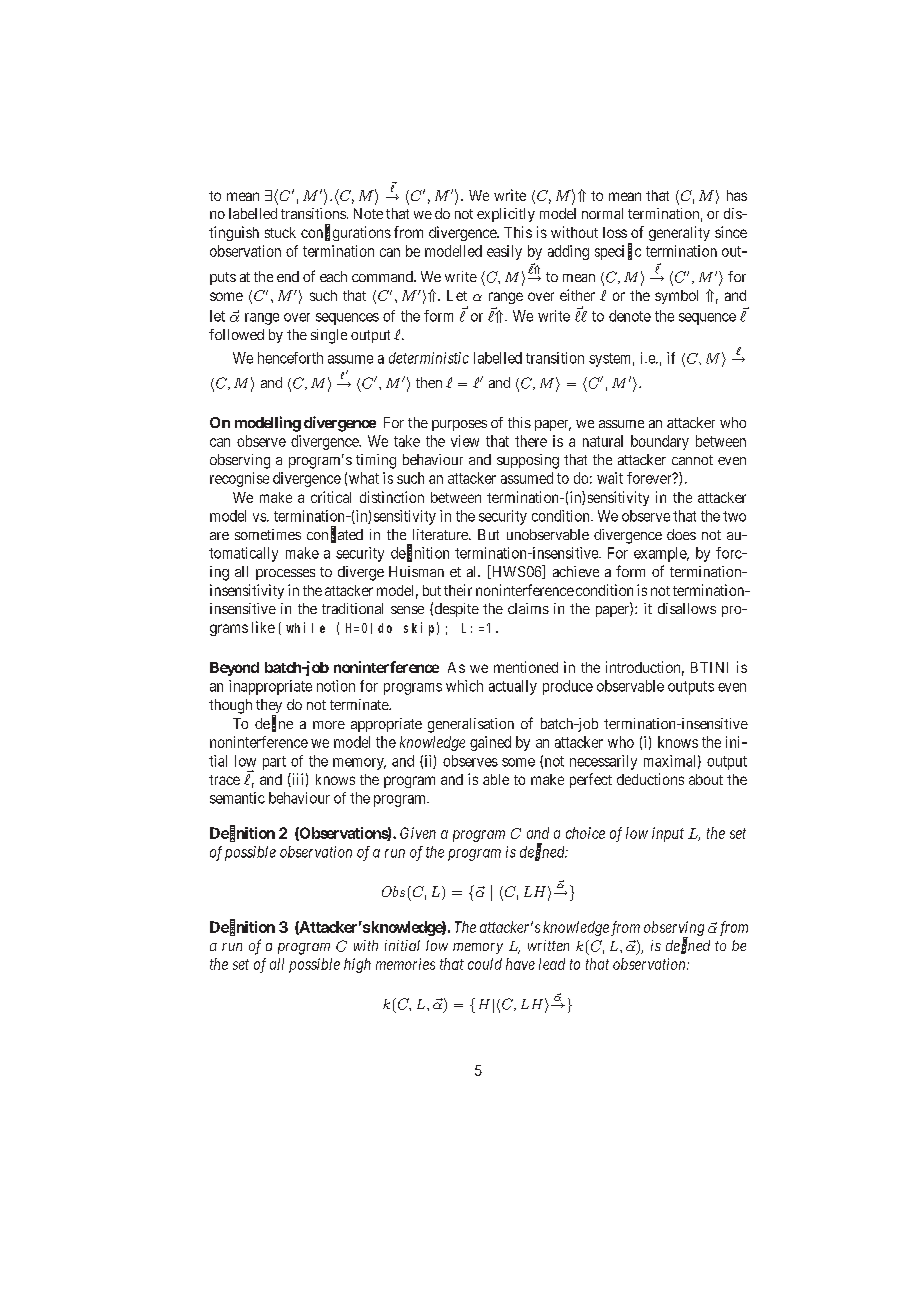 Image resolution: width=924 pixels, height=1308 pixels. What do you see at coordinates (650, 779) in the screenshot?
I see `deductions` at bounding box center [650, 779].
